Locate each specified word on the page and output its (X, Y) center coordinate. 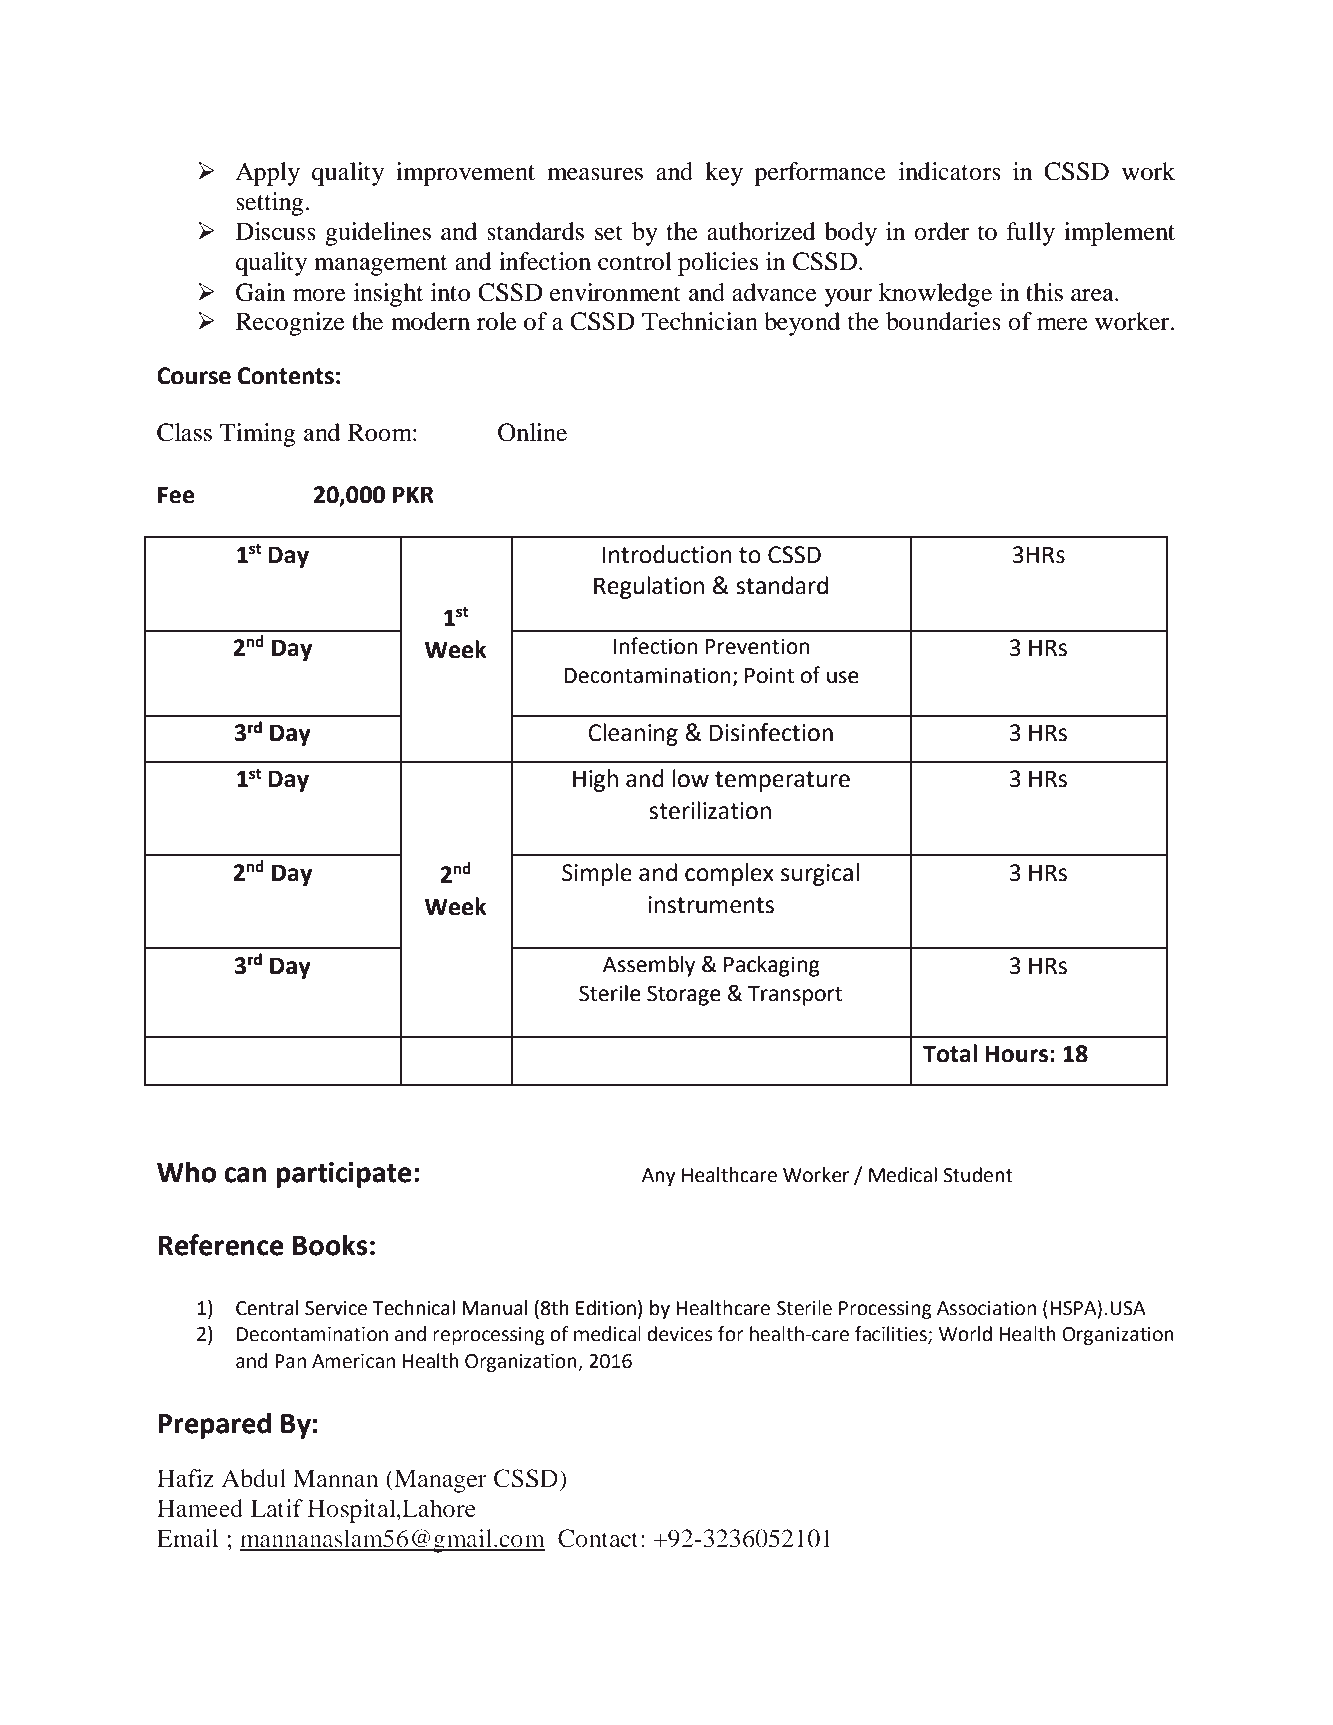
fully (1030, 234)
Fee (176, 495)
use (843, 677)
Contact (598, 1538)
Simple (597, 874)
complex (729, 874)
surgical (820, 874)
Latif (277, 1508)
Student (978, 1175)
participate (343, 1175)
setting (271, 204)
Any (659, 1177)
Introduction (667, 554)
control (635, 261)
